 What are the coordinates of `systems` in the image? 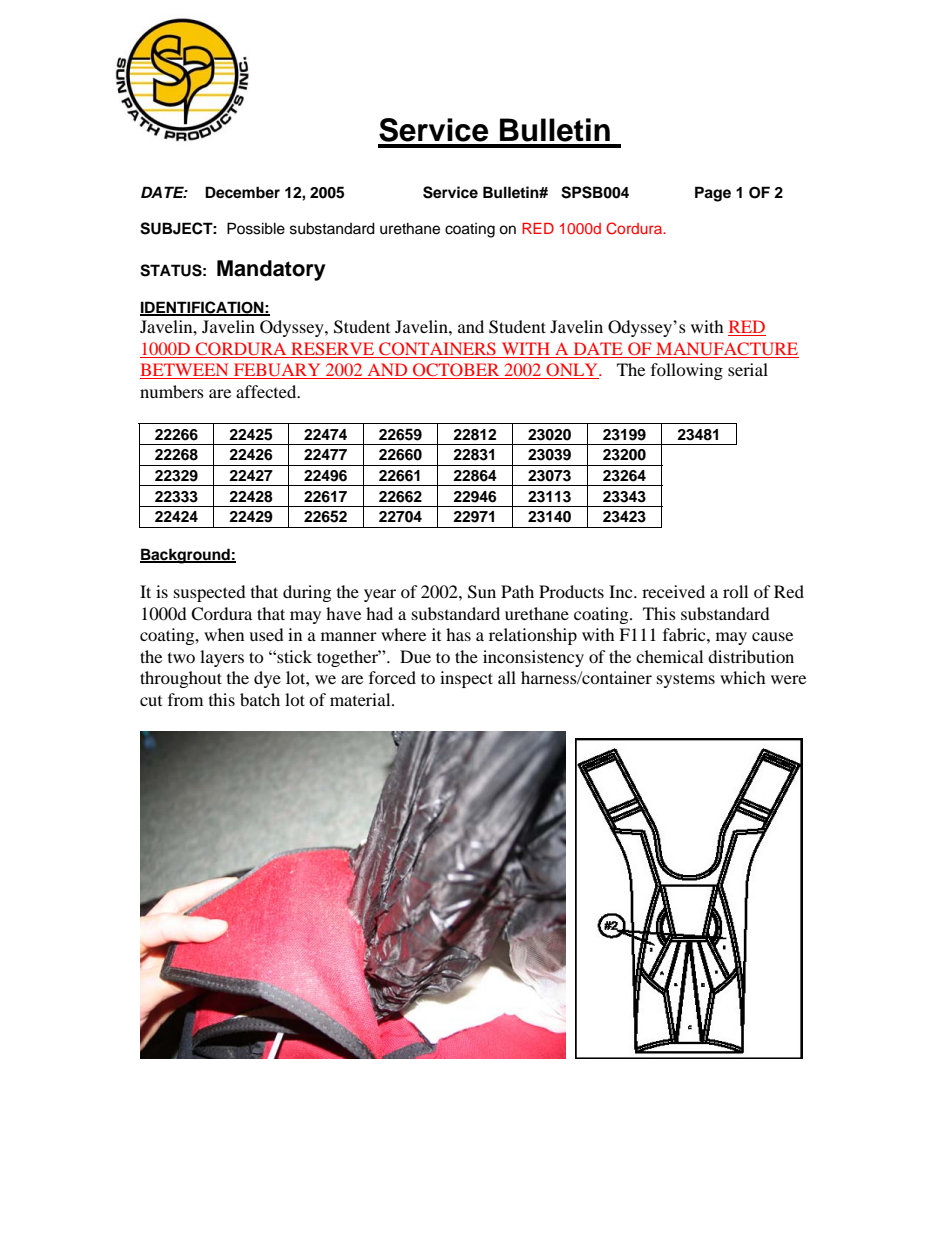 It's located at (686, 680).
